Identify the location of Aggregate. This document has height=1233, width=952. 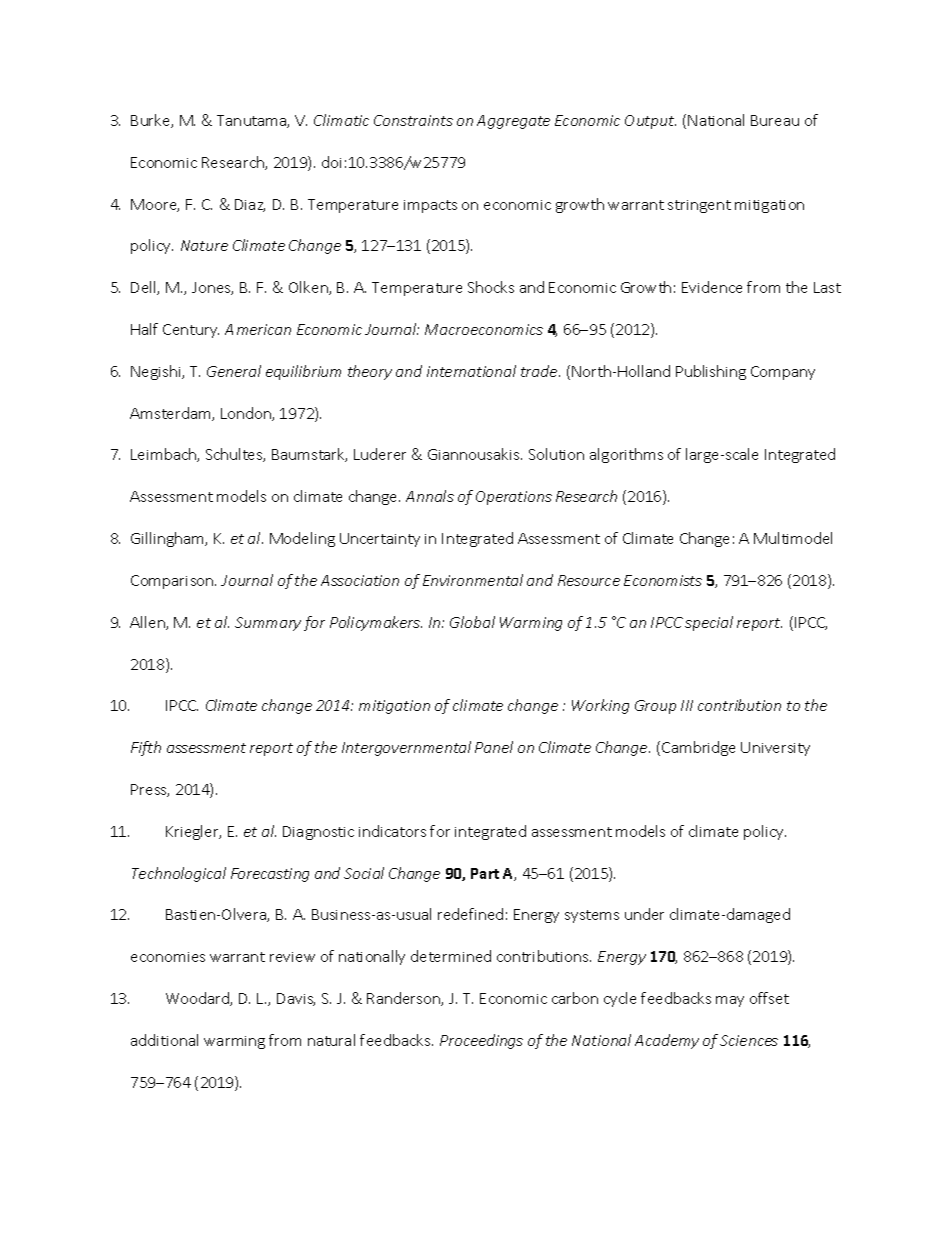
(513, 122).
